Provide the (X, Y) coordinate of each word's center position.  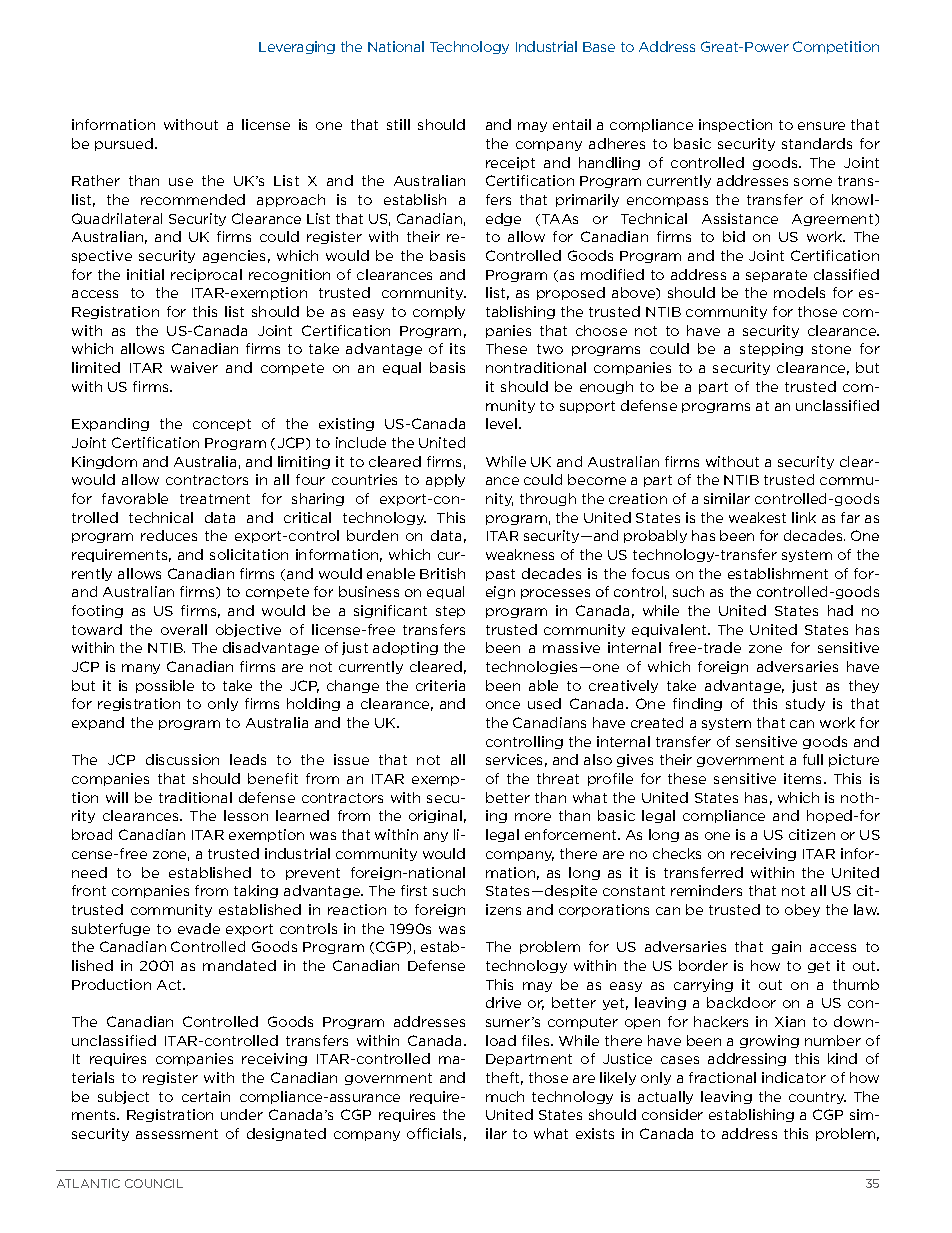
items (804, 778)
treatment (215, 499)
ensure (821, 126)
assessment (177, 1134)
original (435, 816)
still (398, 124)
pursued (125, 144)
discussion (182, 759)
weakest (757, 517)
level (503, 423)
